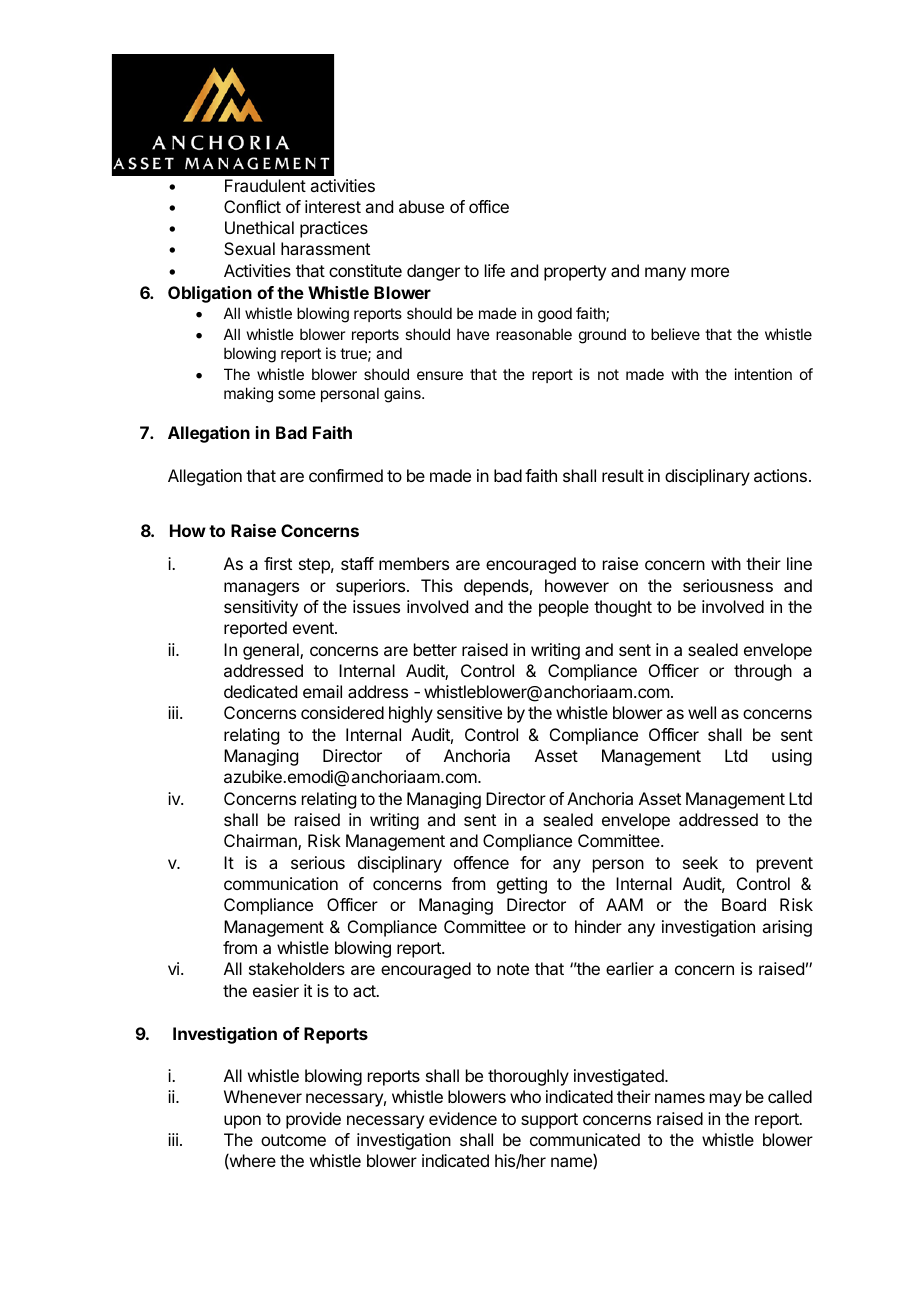  I want to click on getting, so click(522, 885).
